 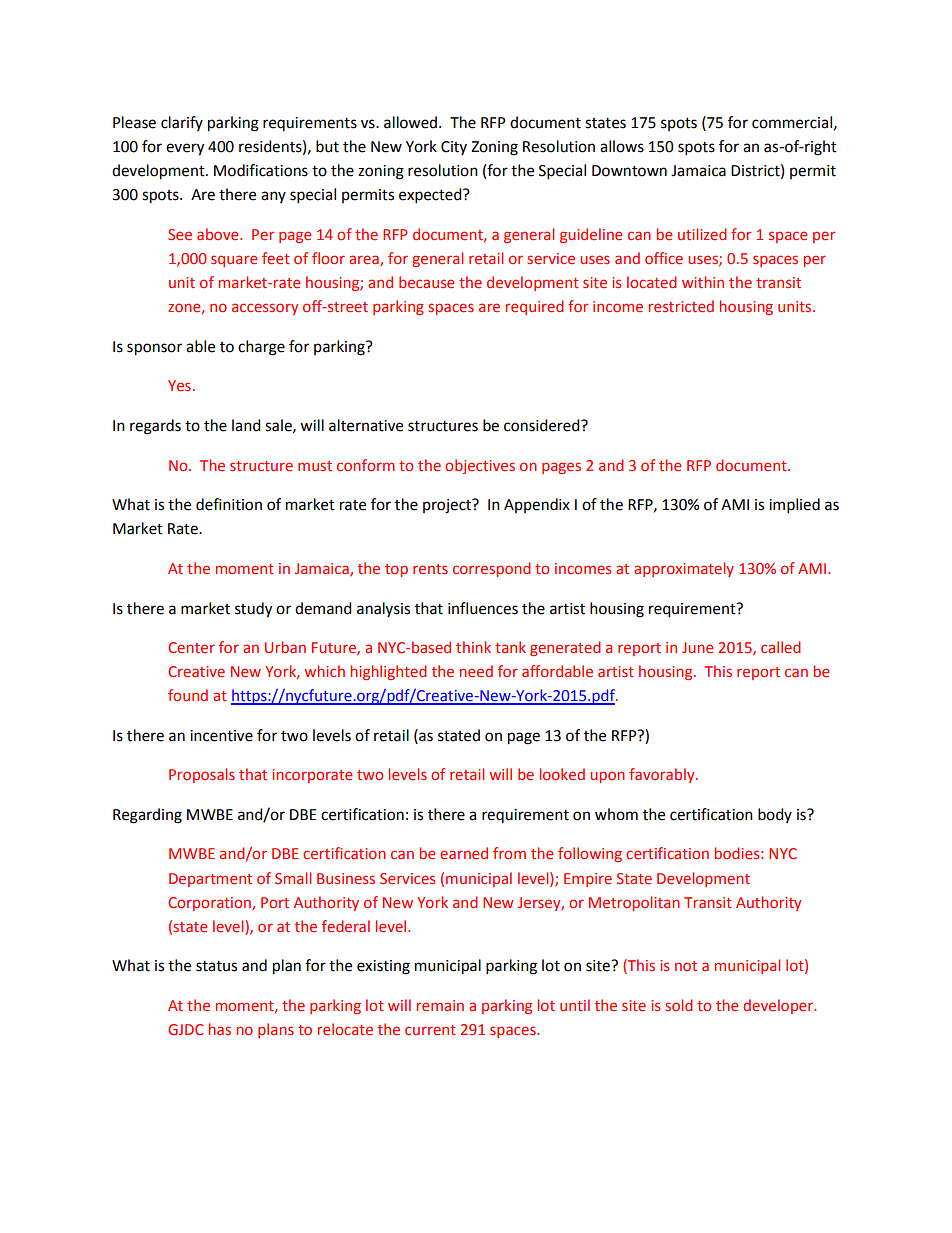 I want to click on approximately, so click(x=684, y=569).
